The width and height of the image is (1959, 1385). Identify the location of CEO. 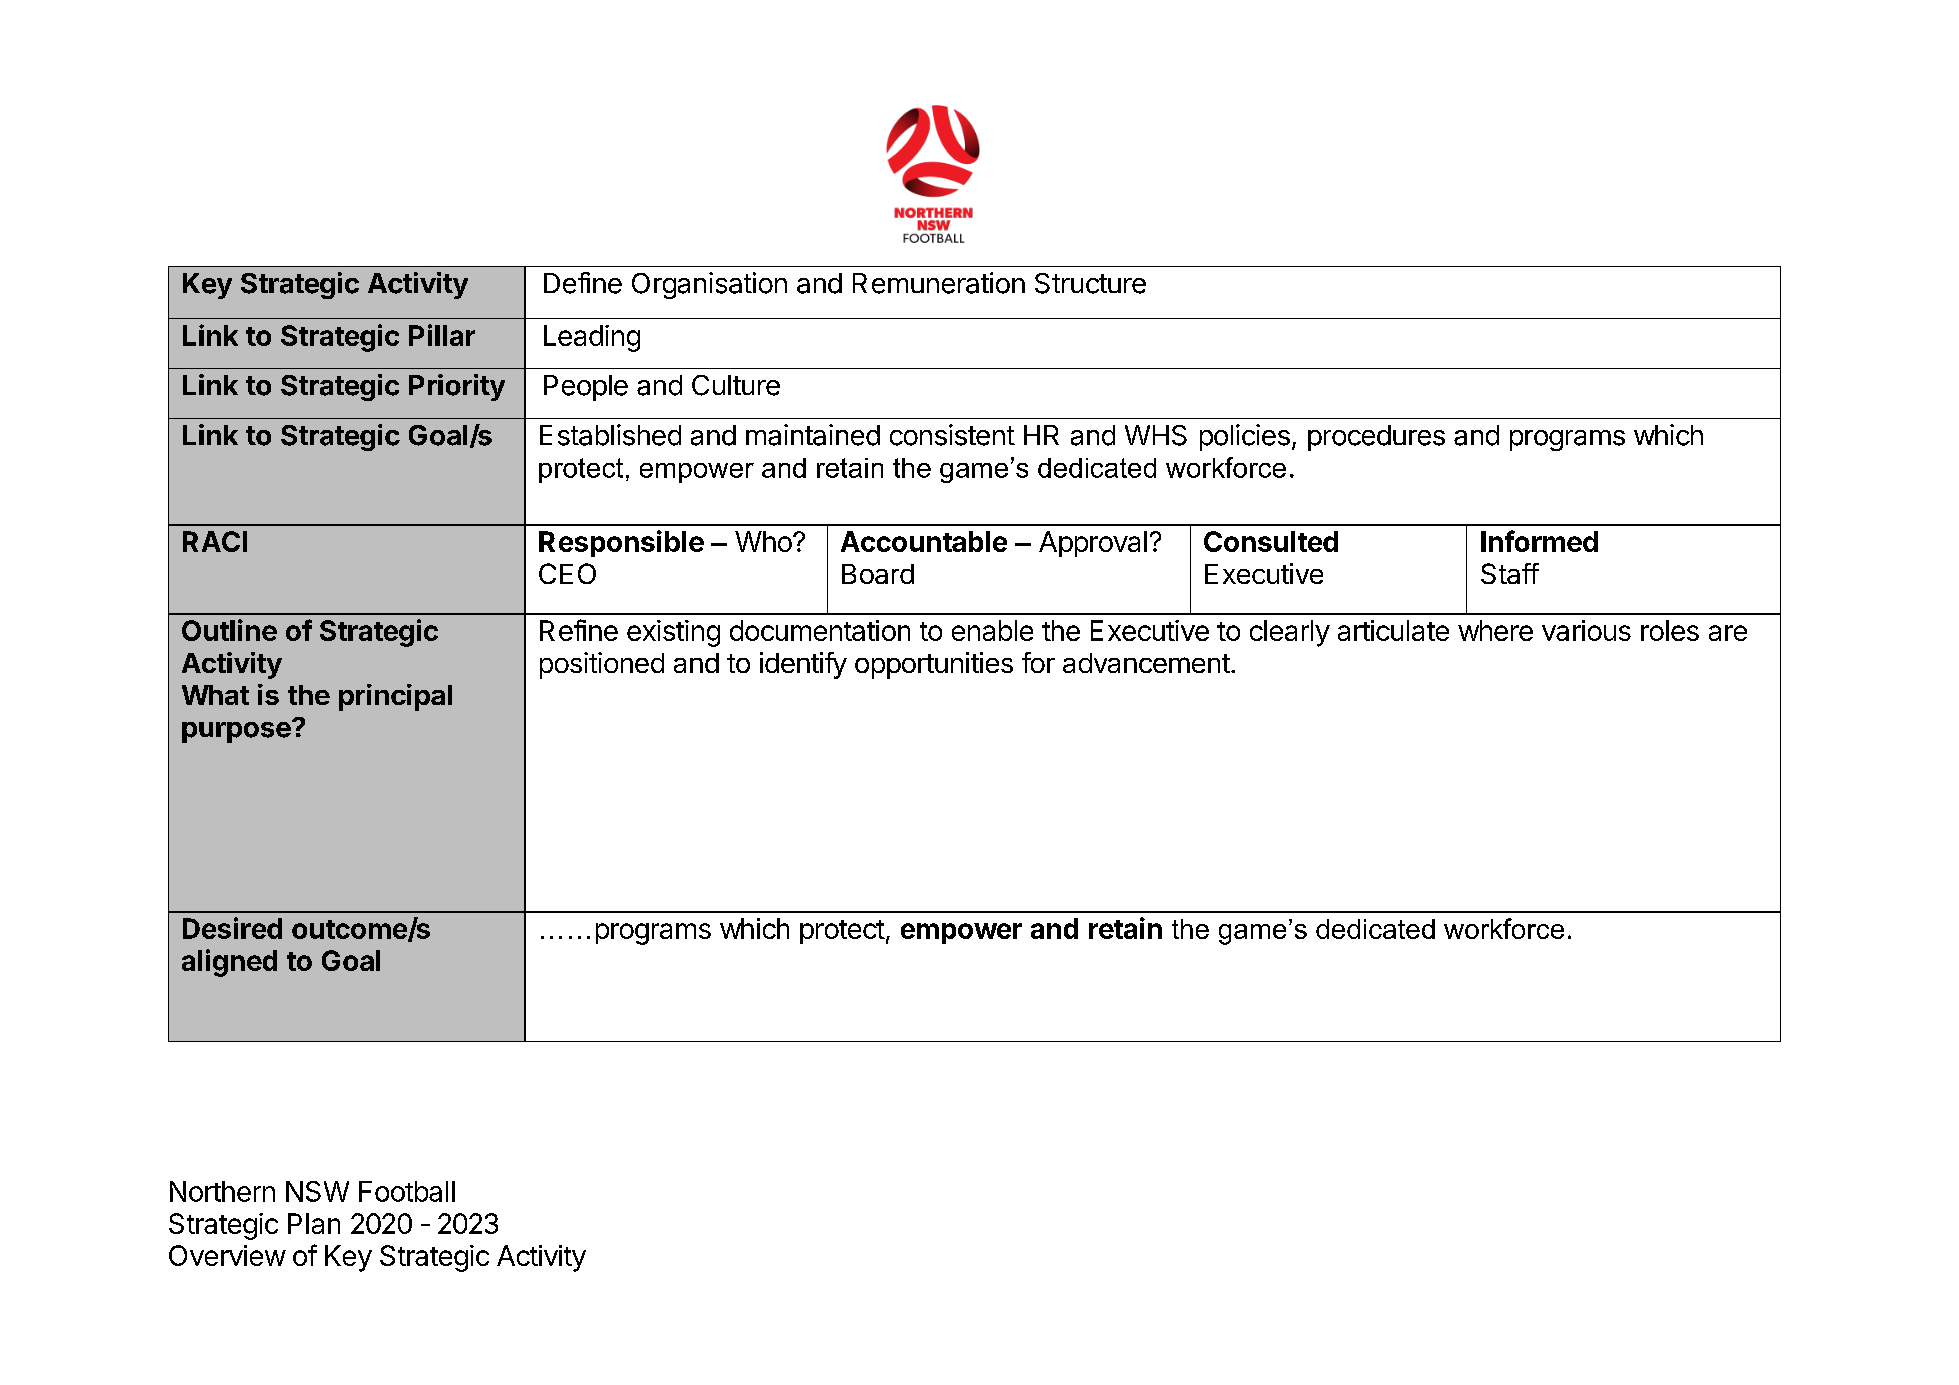
(567, 573).
